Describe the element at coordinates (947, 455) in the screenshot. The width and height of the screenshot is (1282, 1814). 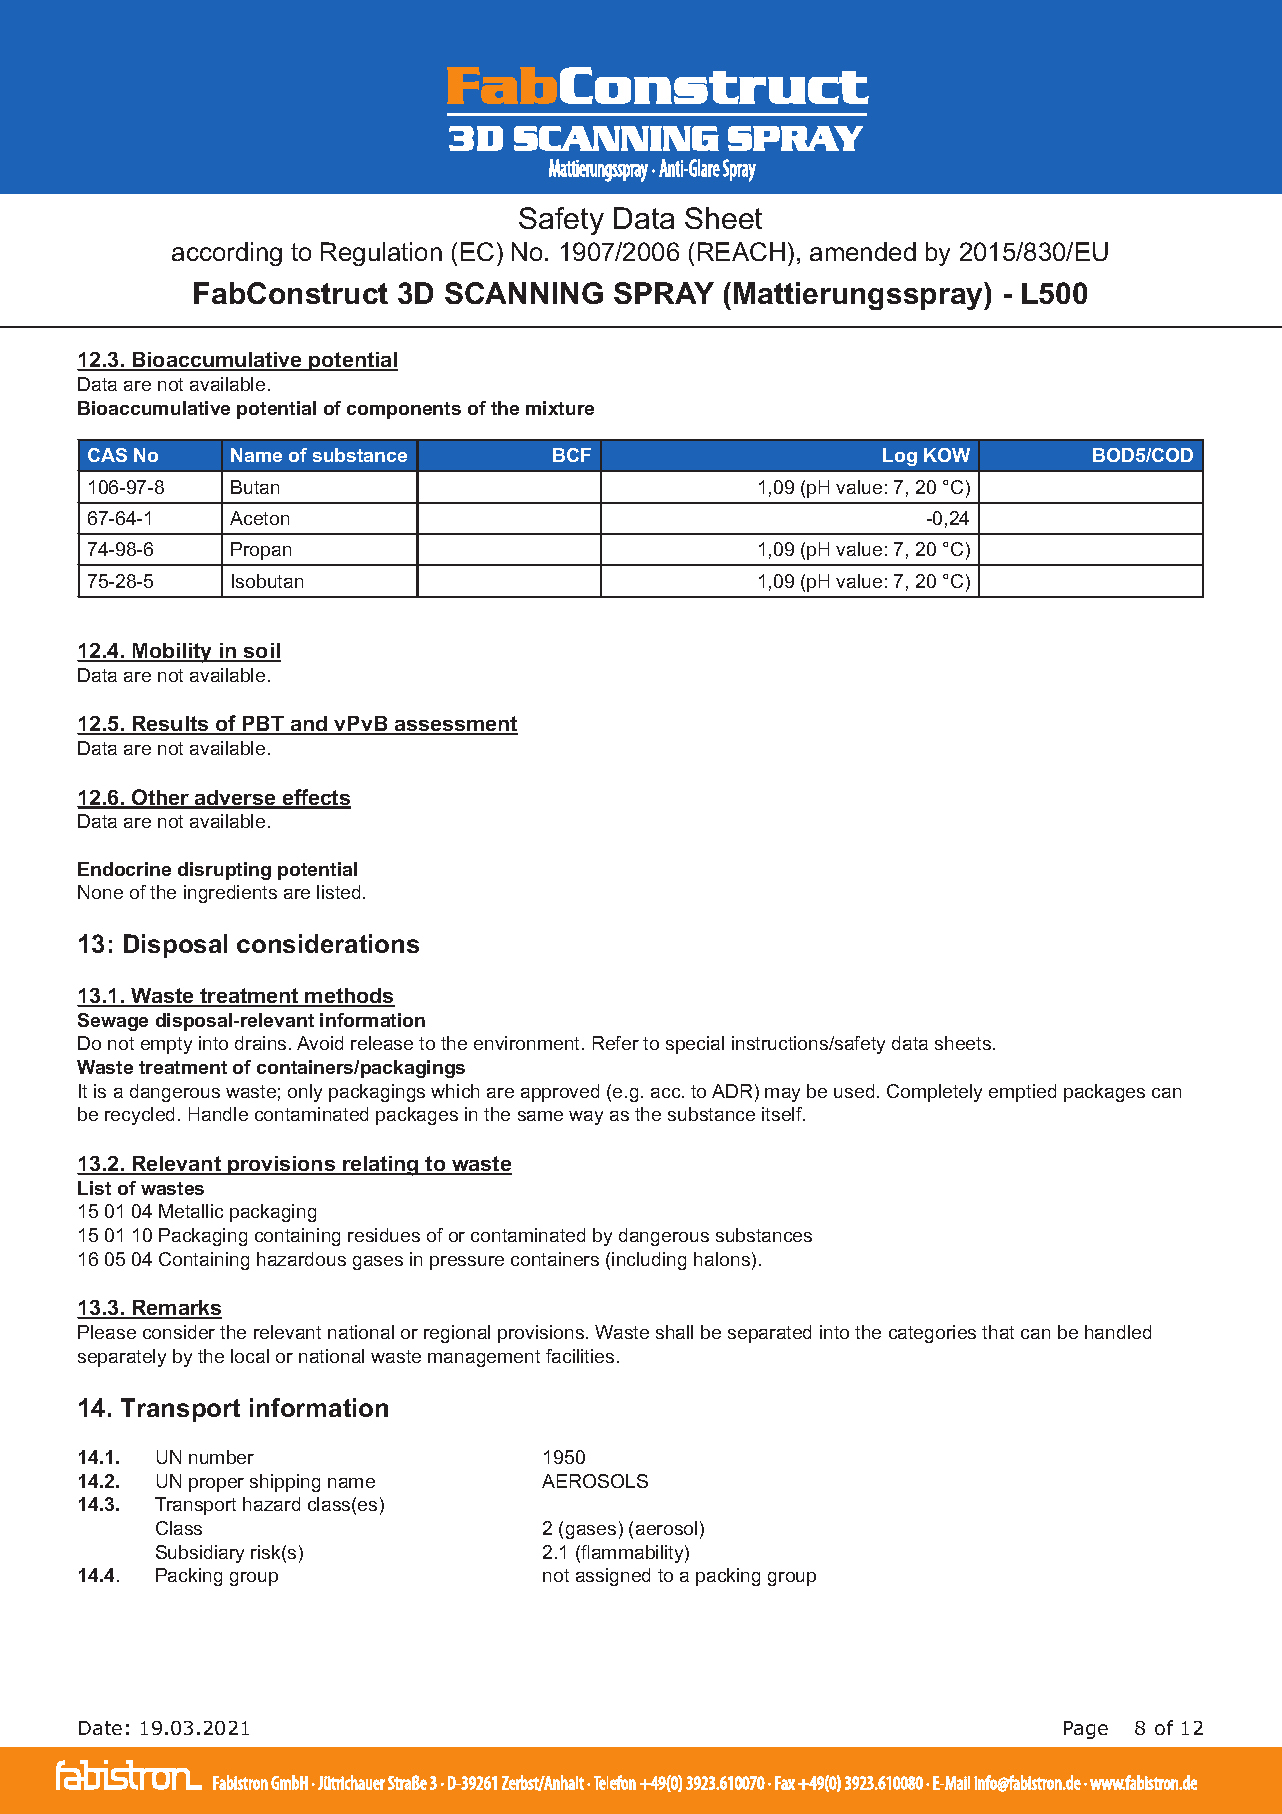
I see `KOW` at that location.
